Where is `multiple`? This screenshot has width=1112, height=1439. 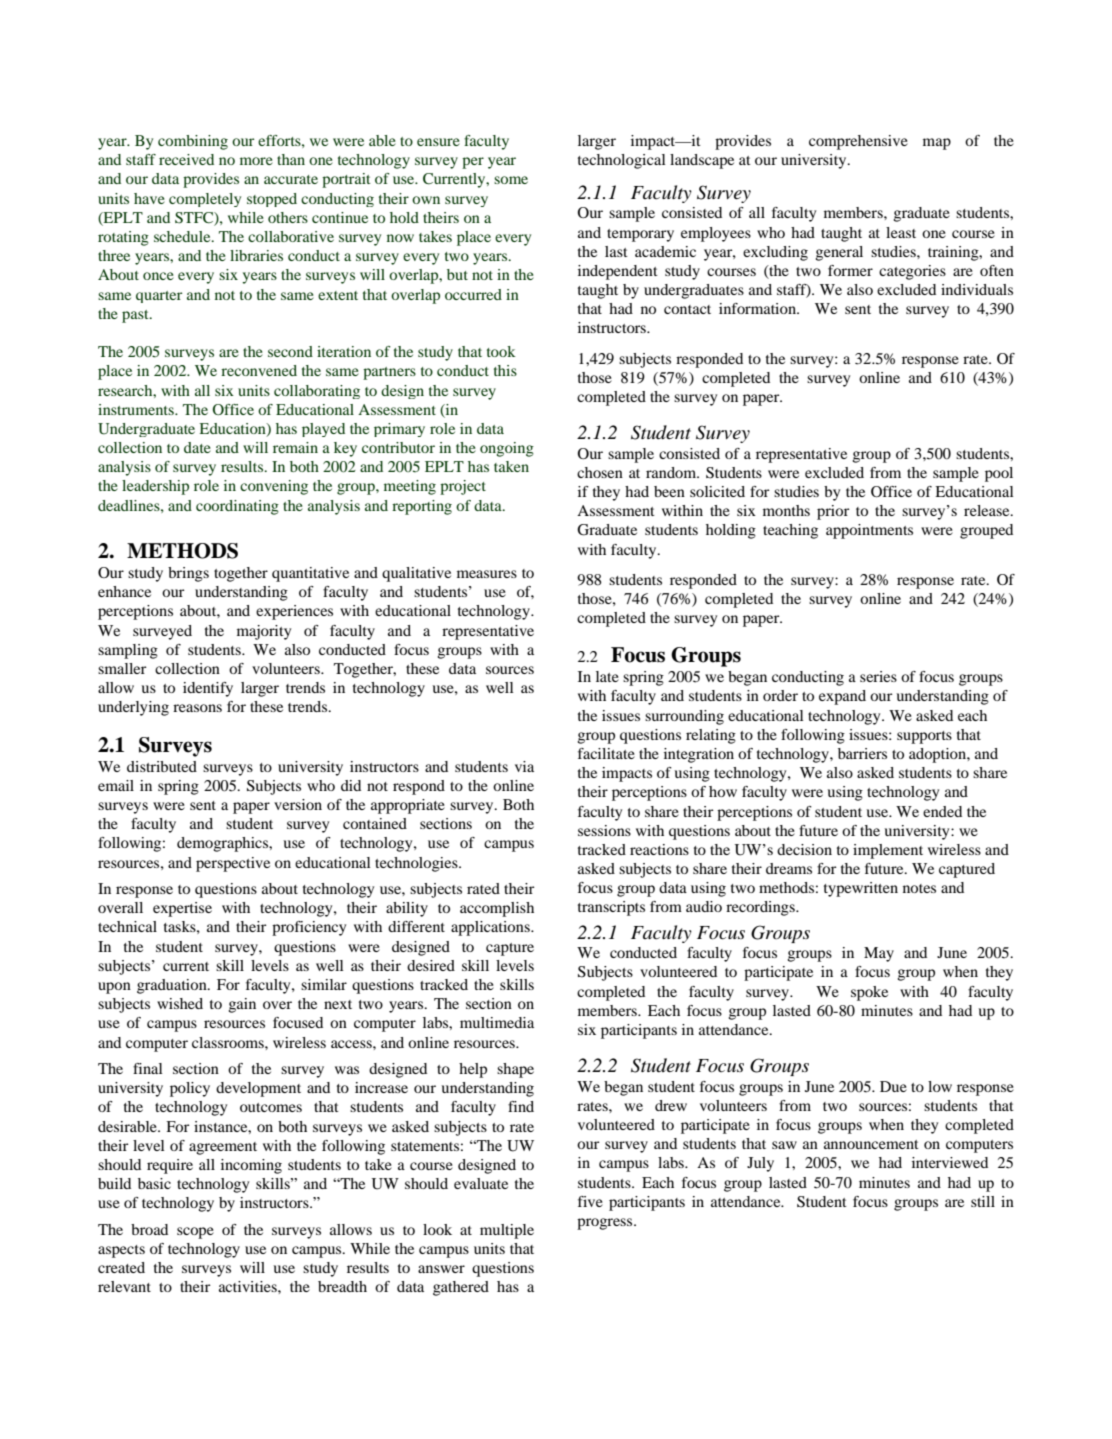
multiple is located at coordinates (507, 1231).
